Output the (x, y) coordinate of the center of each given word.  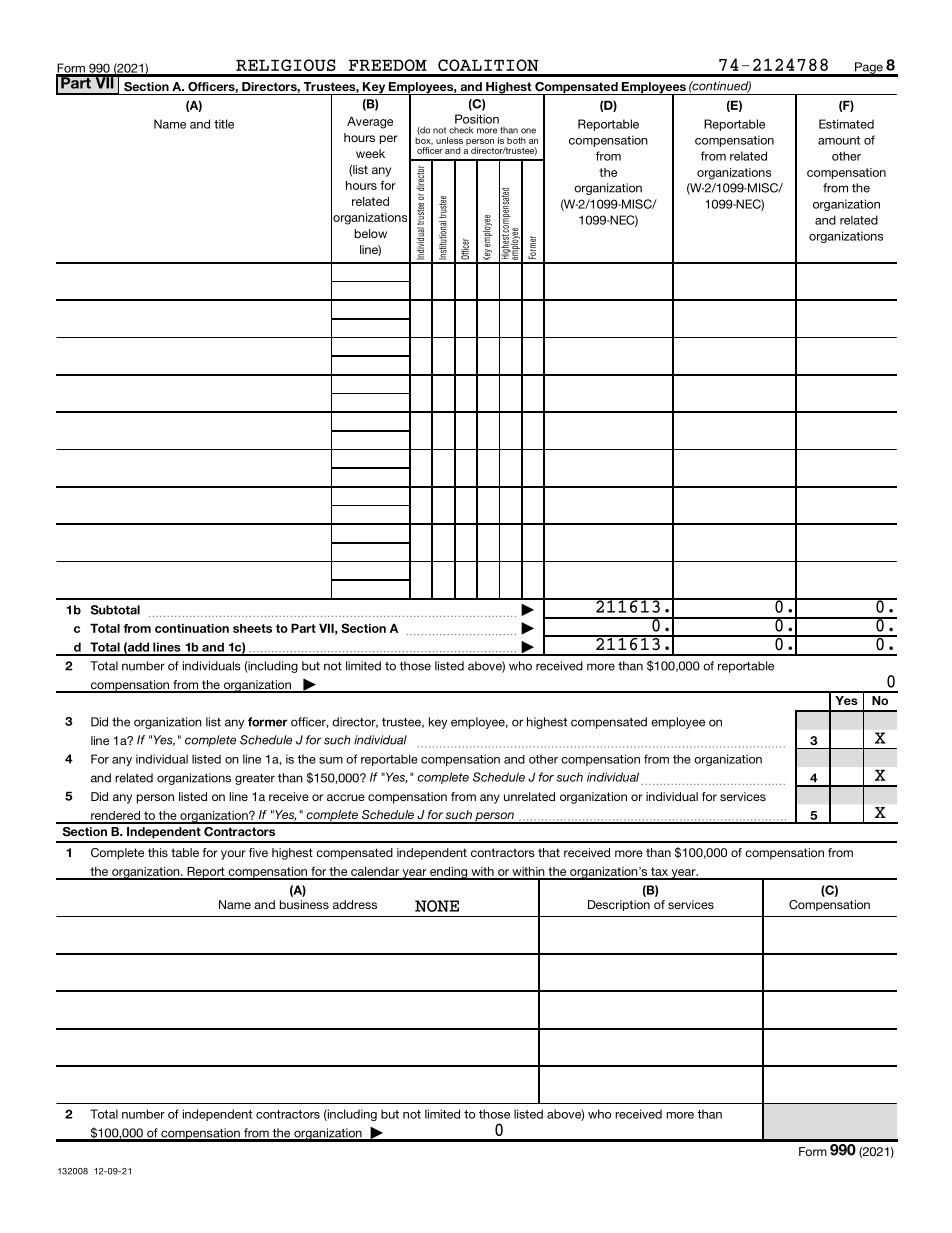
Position (477, 119)
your (233, 855)
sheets (252, 628)
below (371, 233)
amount (839, 140)
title (224, 124)
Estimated (846, 124)
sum (331, 760)
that (549, 852)
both (516, 140)
